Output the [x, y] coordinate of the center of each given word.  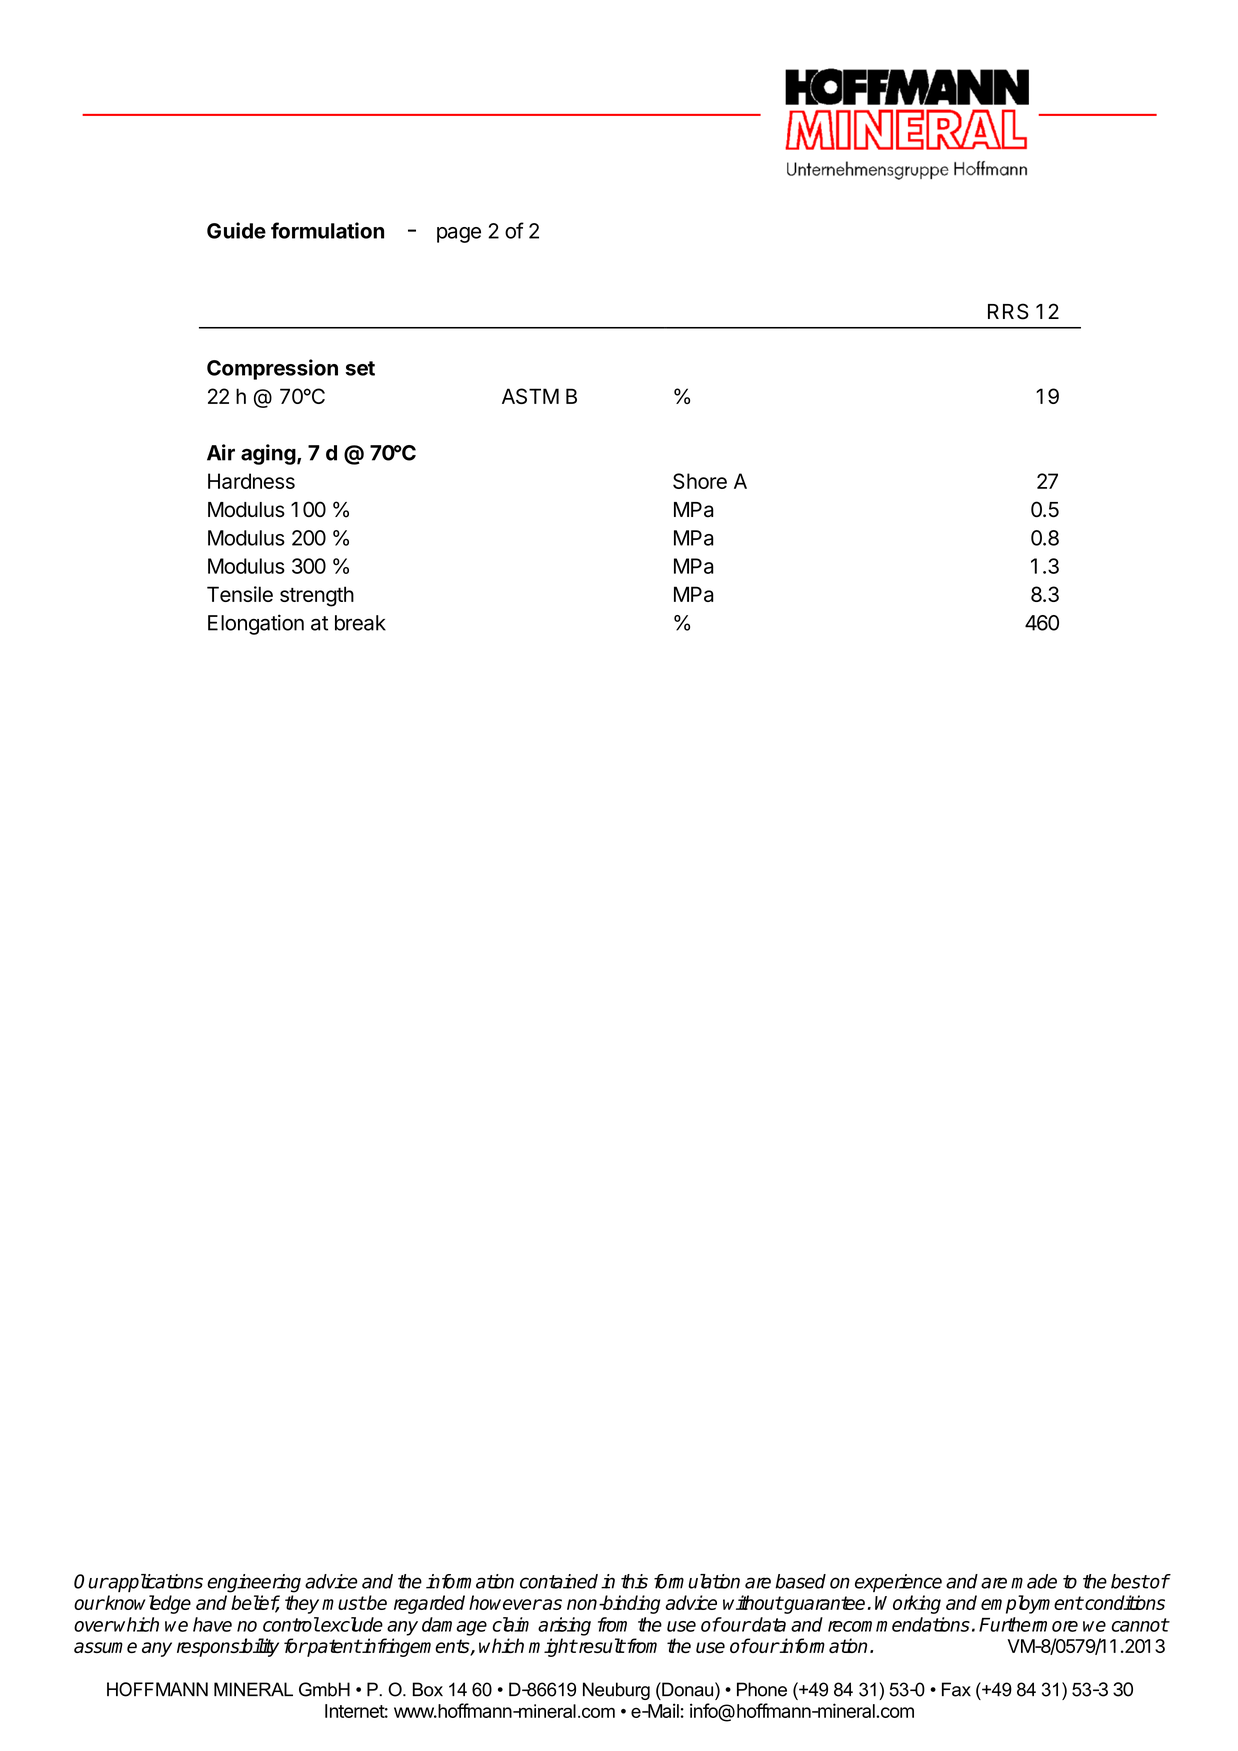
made [1034, 1581]
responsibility [228, 1647]
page [459, 235]
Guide [236, 230]
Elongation [256, 624]
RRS [1008, 311]
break [360, 623]
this [634, 1581]
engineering [254, 1583]
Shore [700, 481]
